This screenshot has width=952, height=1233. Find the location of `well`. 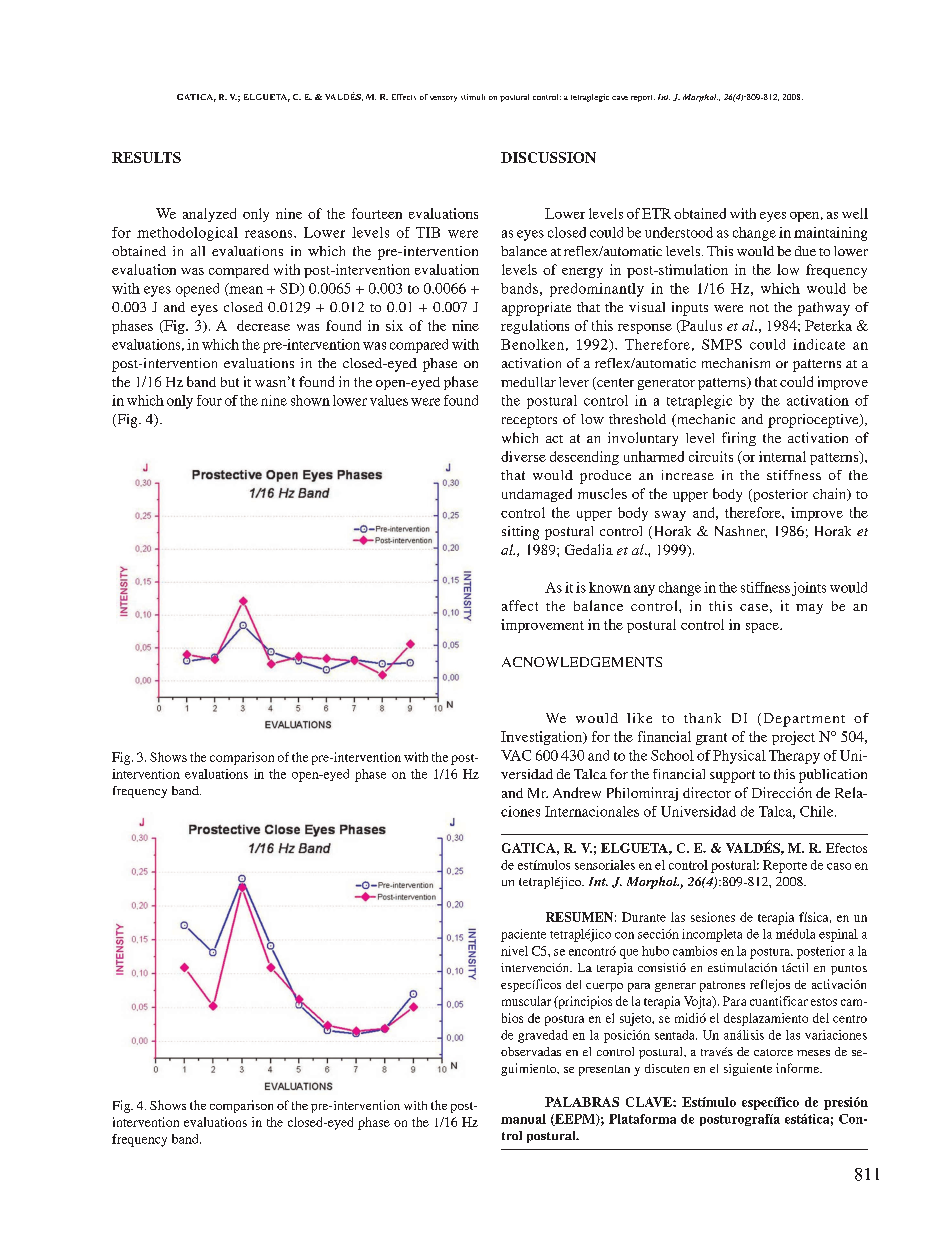

well is located at coordinates (855, 213).
